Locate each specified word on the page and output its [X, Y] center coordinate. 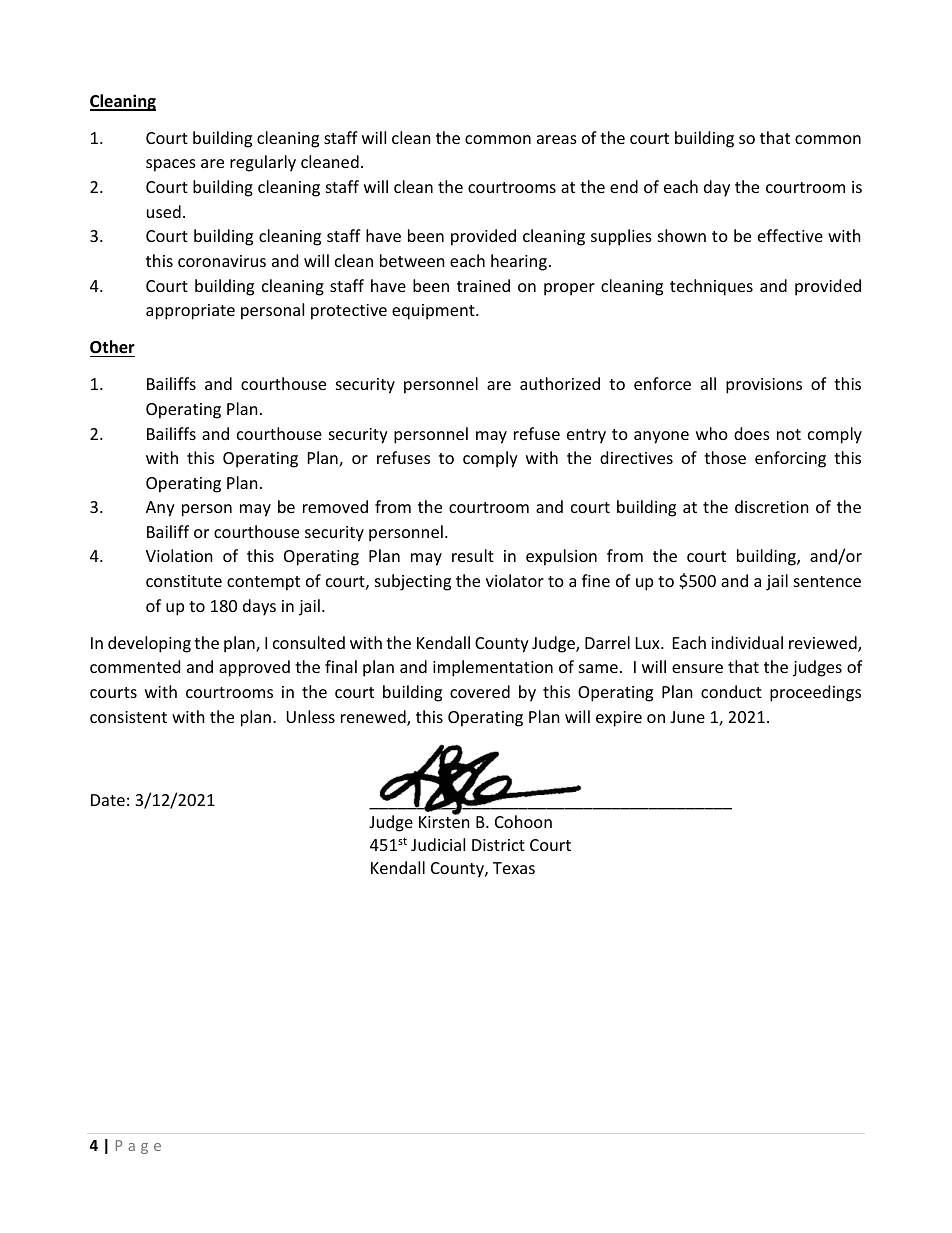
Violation [179, 555]
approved [254, 668]
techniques [711, 287]
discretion [772, 506]
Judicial [438, 844]
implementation [493, 668]
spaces [171, 165]
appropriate [190, 312]
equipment [434, 312]
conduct [731, 691]
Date [108, 800]
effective [790, 235]
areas [557, 139]
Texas [514, 868]
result [473, 555]
